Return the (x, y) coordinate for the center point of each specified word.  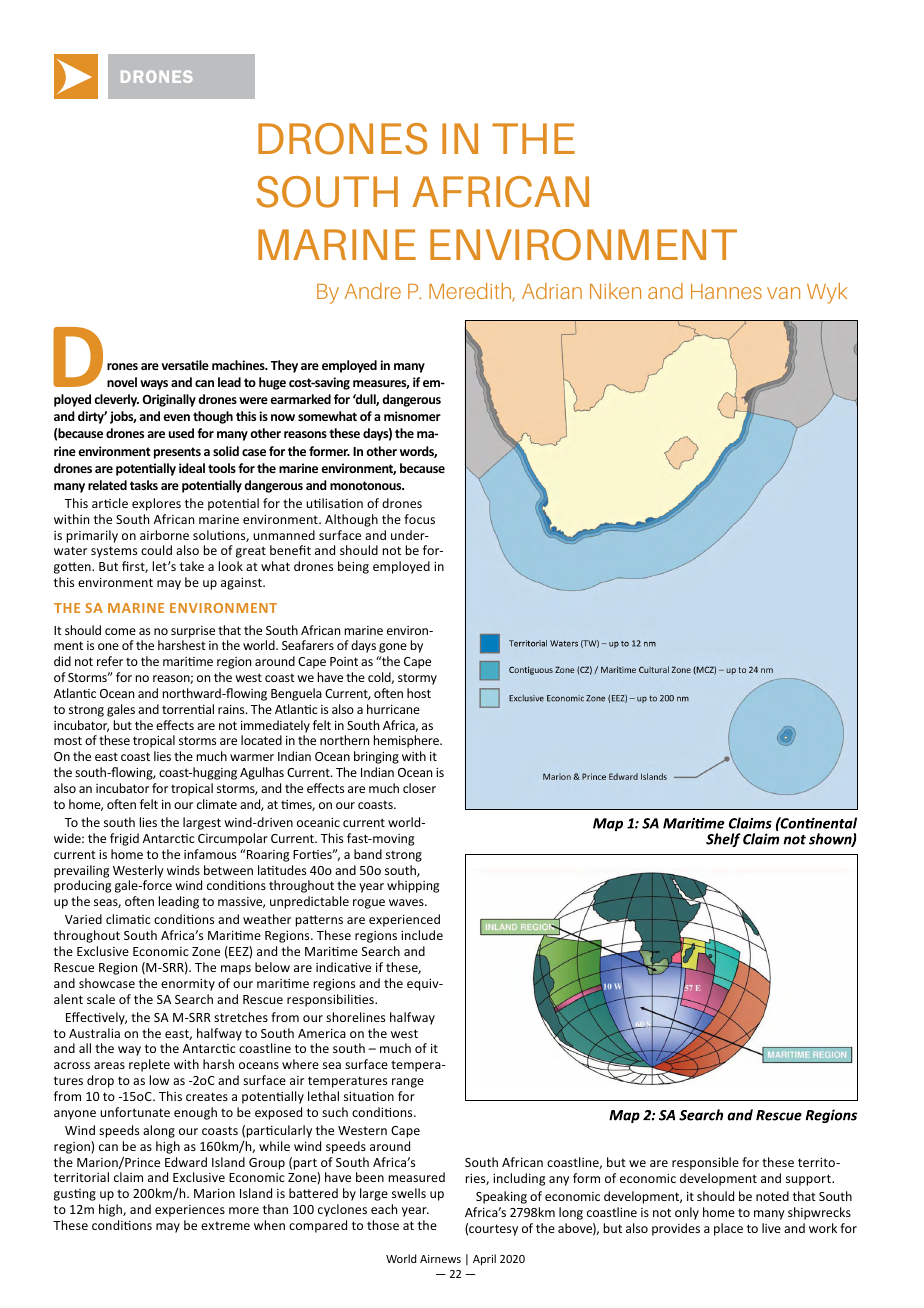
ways (154, 385)
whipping (413, 886)
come (120, 631)
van (783, 293)
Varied (83, 919)
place (728, 1229)
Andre (373, 291)
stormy (417, 679)
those (383, 1225)
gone (393, 648)
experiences (190, 1211)
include (422, 935)
